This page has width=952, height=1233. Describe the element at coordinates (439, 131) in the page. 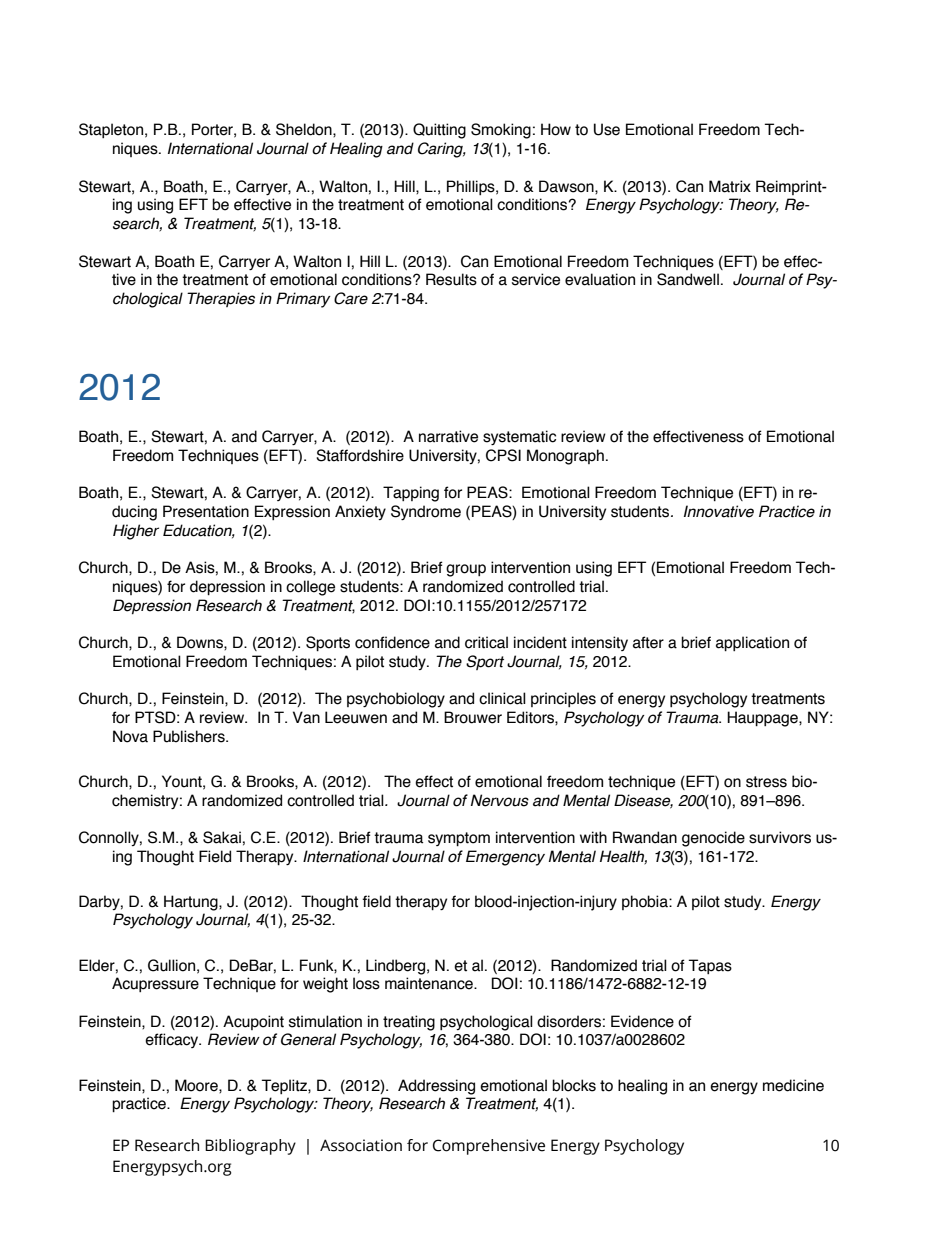

I see `Quitting` at that location.
